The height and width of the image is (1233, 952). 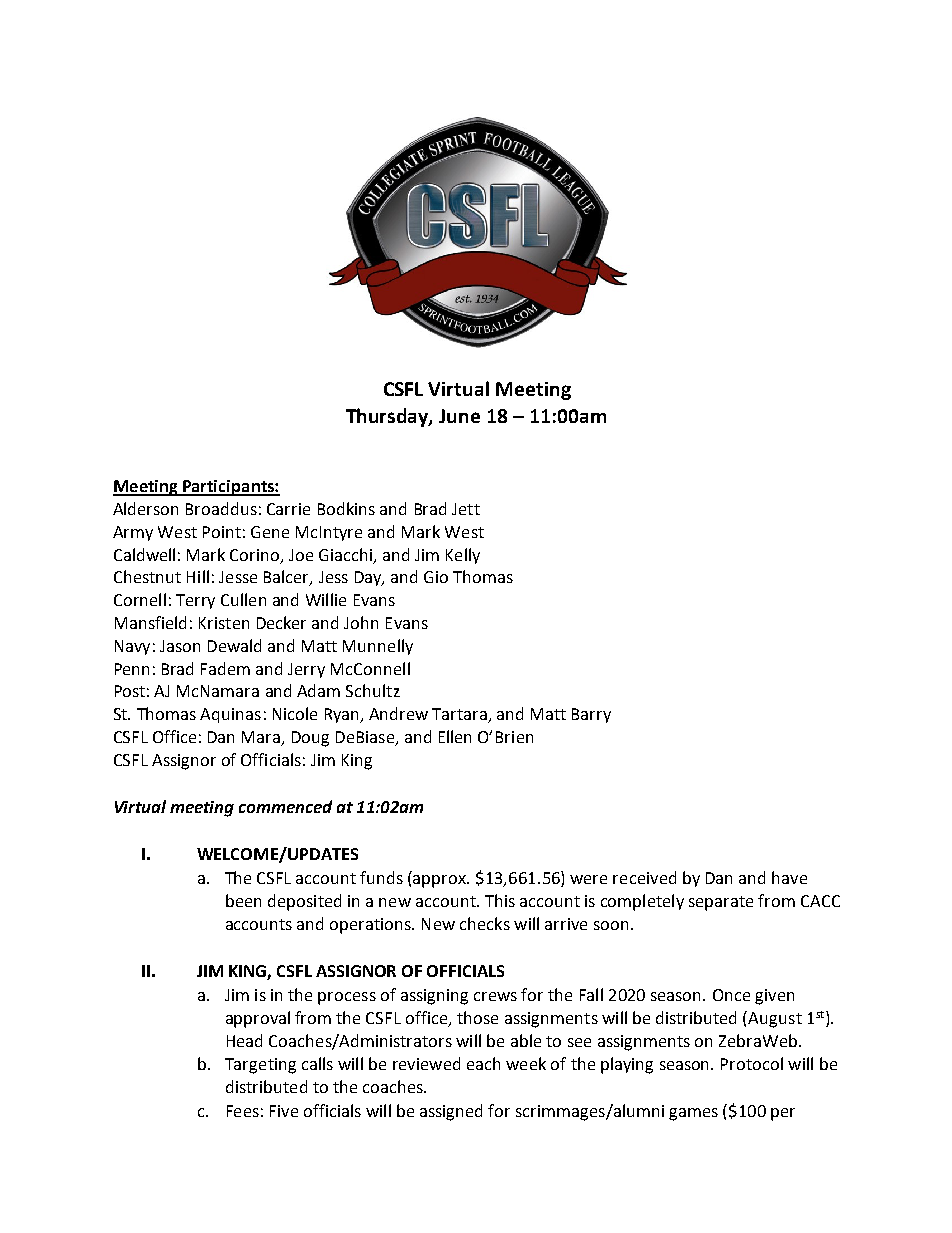 I want to click on Jett, so click(x=466, y=509).
